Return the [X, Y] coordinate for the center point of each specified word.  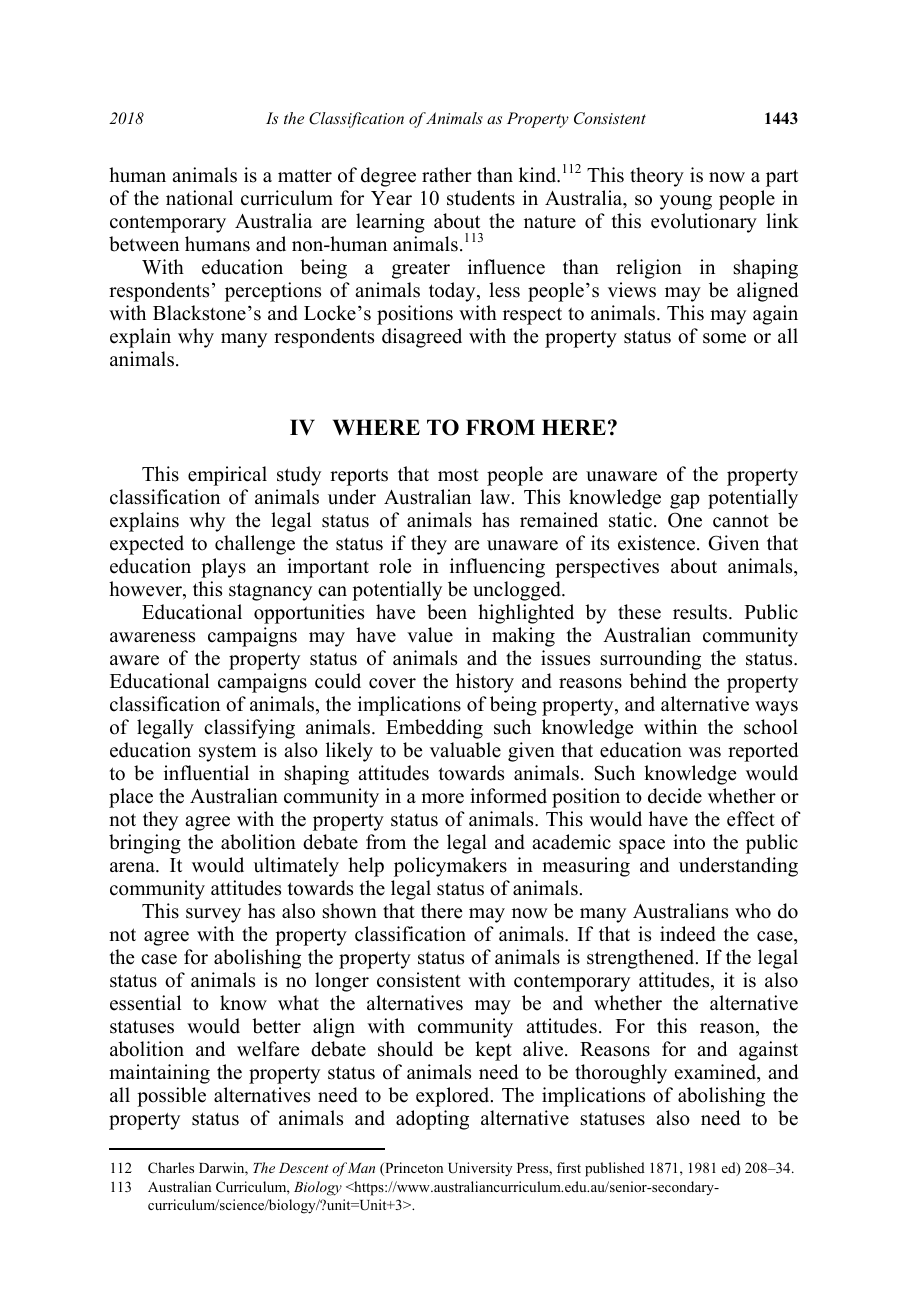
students [481, 198]
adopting [432, 1120]
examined [716, 1073]
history [485, 683]
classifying [249, 729]
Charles [171, 1168]
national [199, 198]
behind [658, 681]
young [686, 202]
